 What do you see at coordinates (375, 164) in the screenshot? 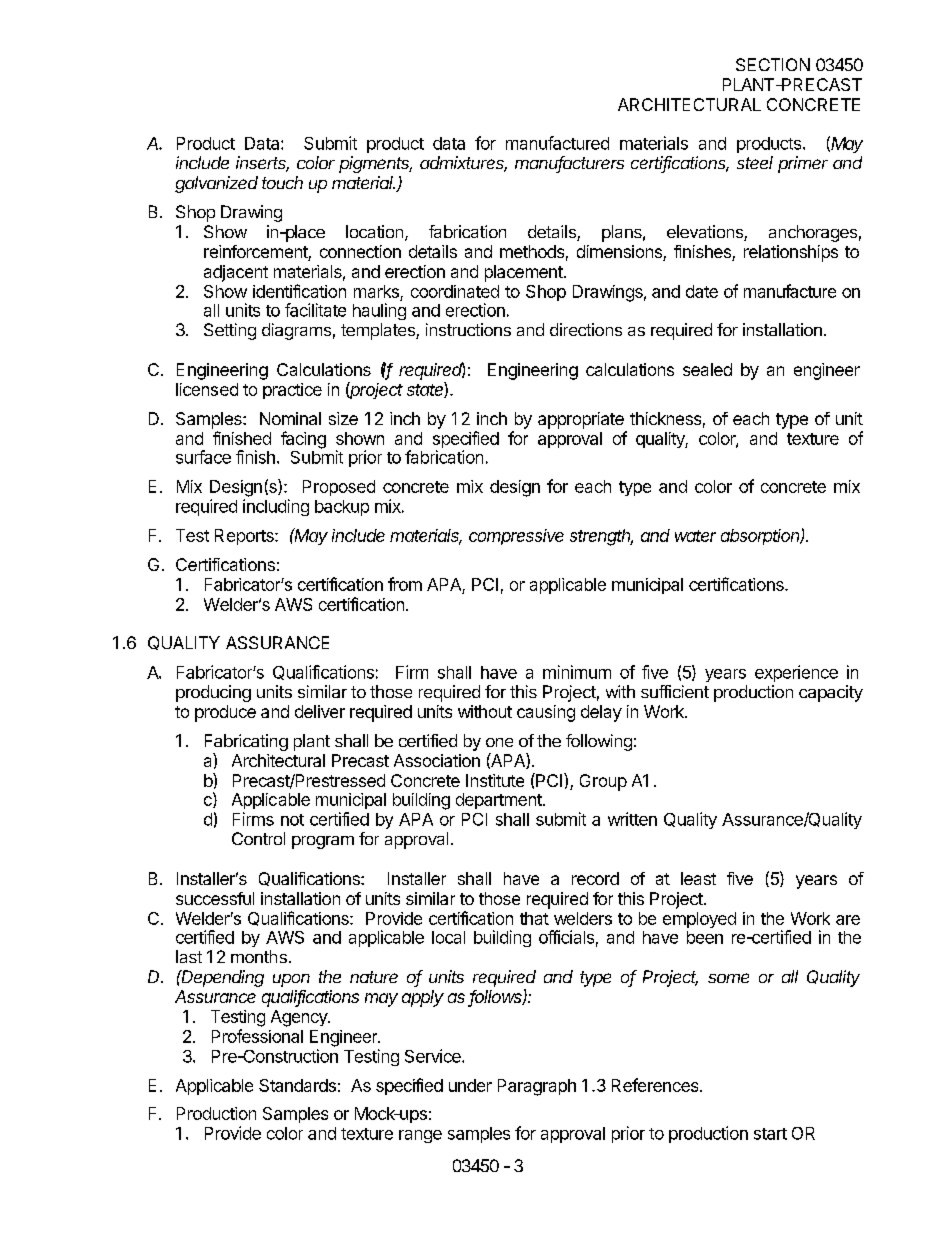
I see `pigments` at bounding box center [375, 164].
